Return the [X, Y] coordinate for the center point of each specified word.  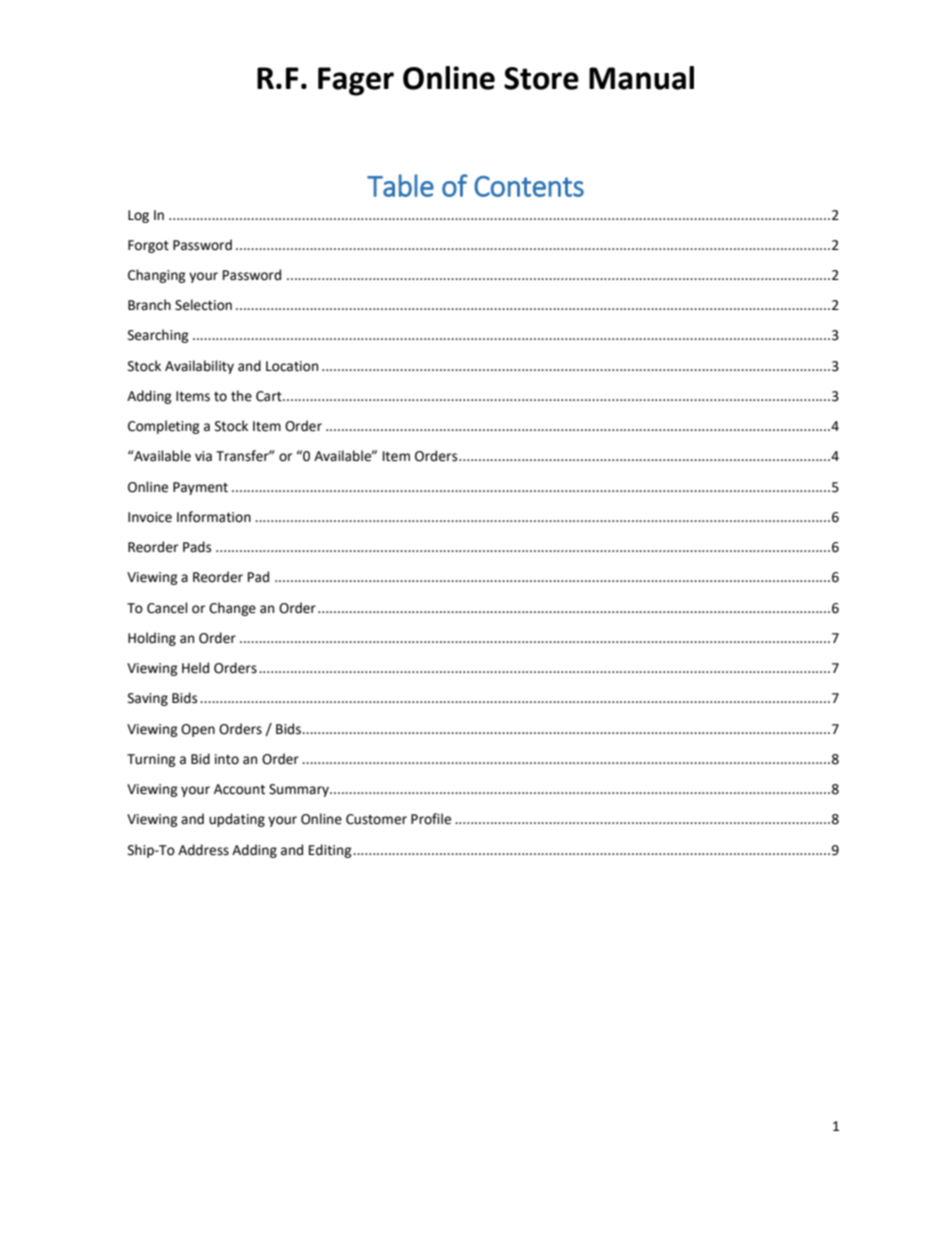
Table [400, 185]
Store [541, 78]
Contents [529, 186]
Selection [203, 305]
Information [214, 517]
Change [232, 609]
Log [138, 216]
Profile [431, 819]
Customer [376, 819]
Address [203, 850]
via [203, 456]
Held [195, 668]
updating [237, 820]
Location [292, 366]
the [241, 396]
